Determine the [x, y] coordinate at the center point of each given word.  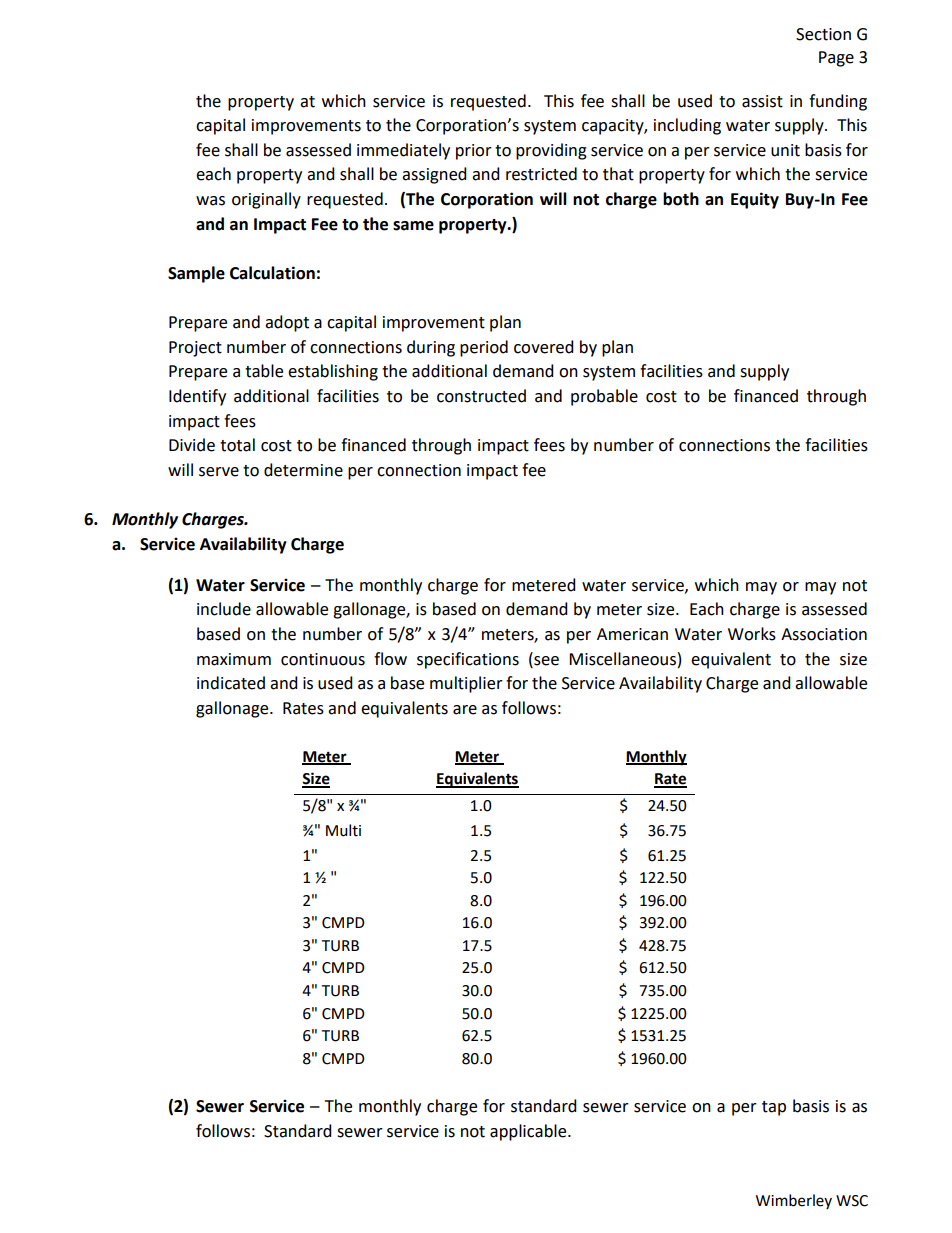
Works [752, 634]
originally [266, 200]
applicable [529, 1132]
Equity [755, 200]
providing [551, 151]
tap [774, 1108]
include [224, 609]
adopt [287, 323]
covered [544, 347]
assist [762, 101]
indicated [231, 683]
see [545, 659]
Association [824, 634]
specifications [468, 660]
